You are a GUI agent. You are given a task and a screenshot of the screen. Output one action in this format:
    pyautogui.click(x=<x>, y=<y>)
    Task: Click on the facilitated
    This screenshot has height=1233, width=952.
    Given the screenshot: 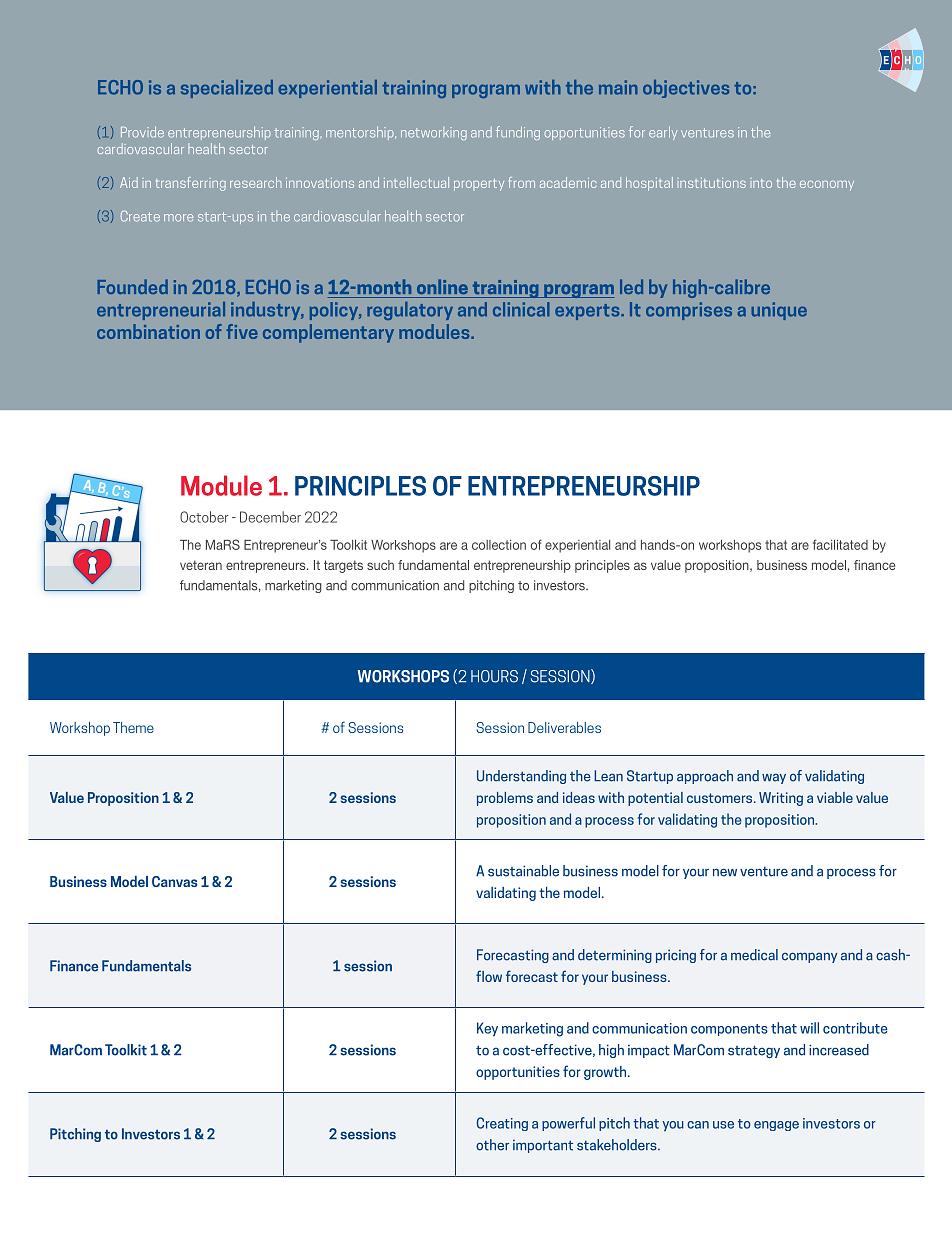 What is the action you would take?
    pyautogui.click(x=840, y=544)
